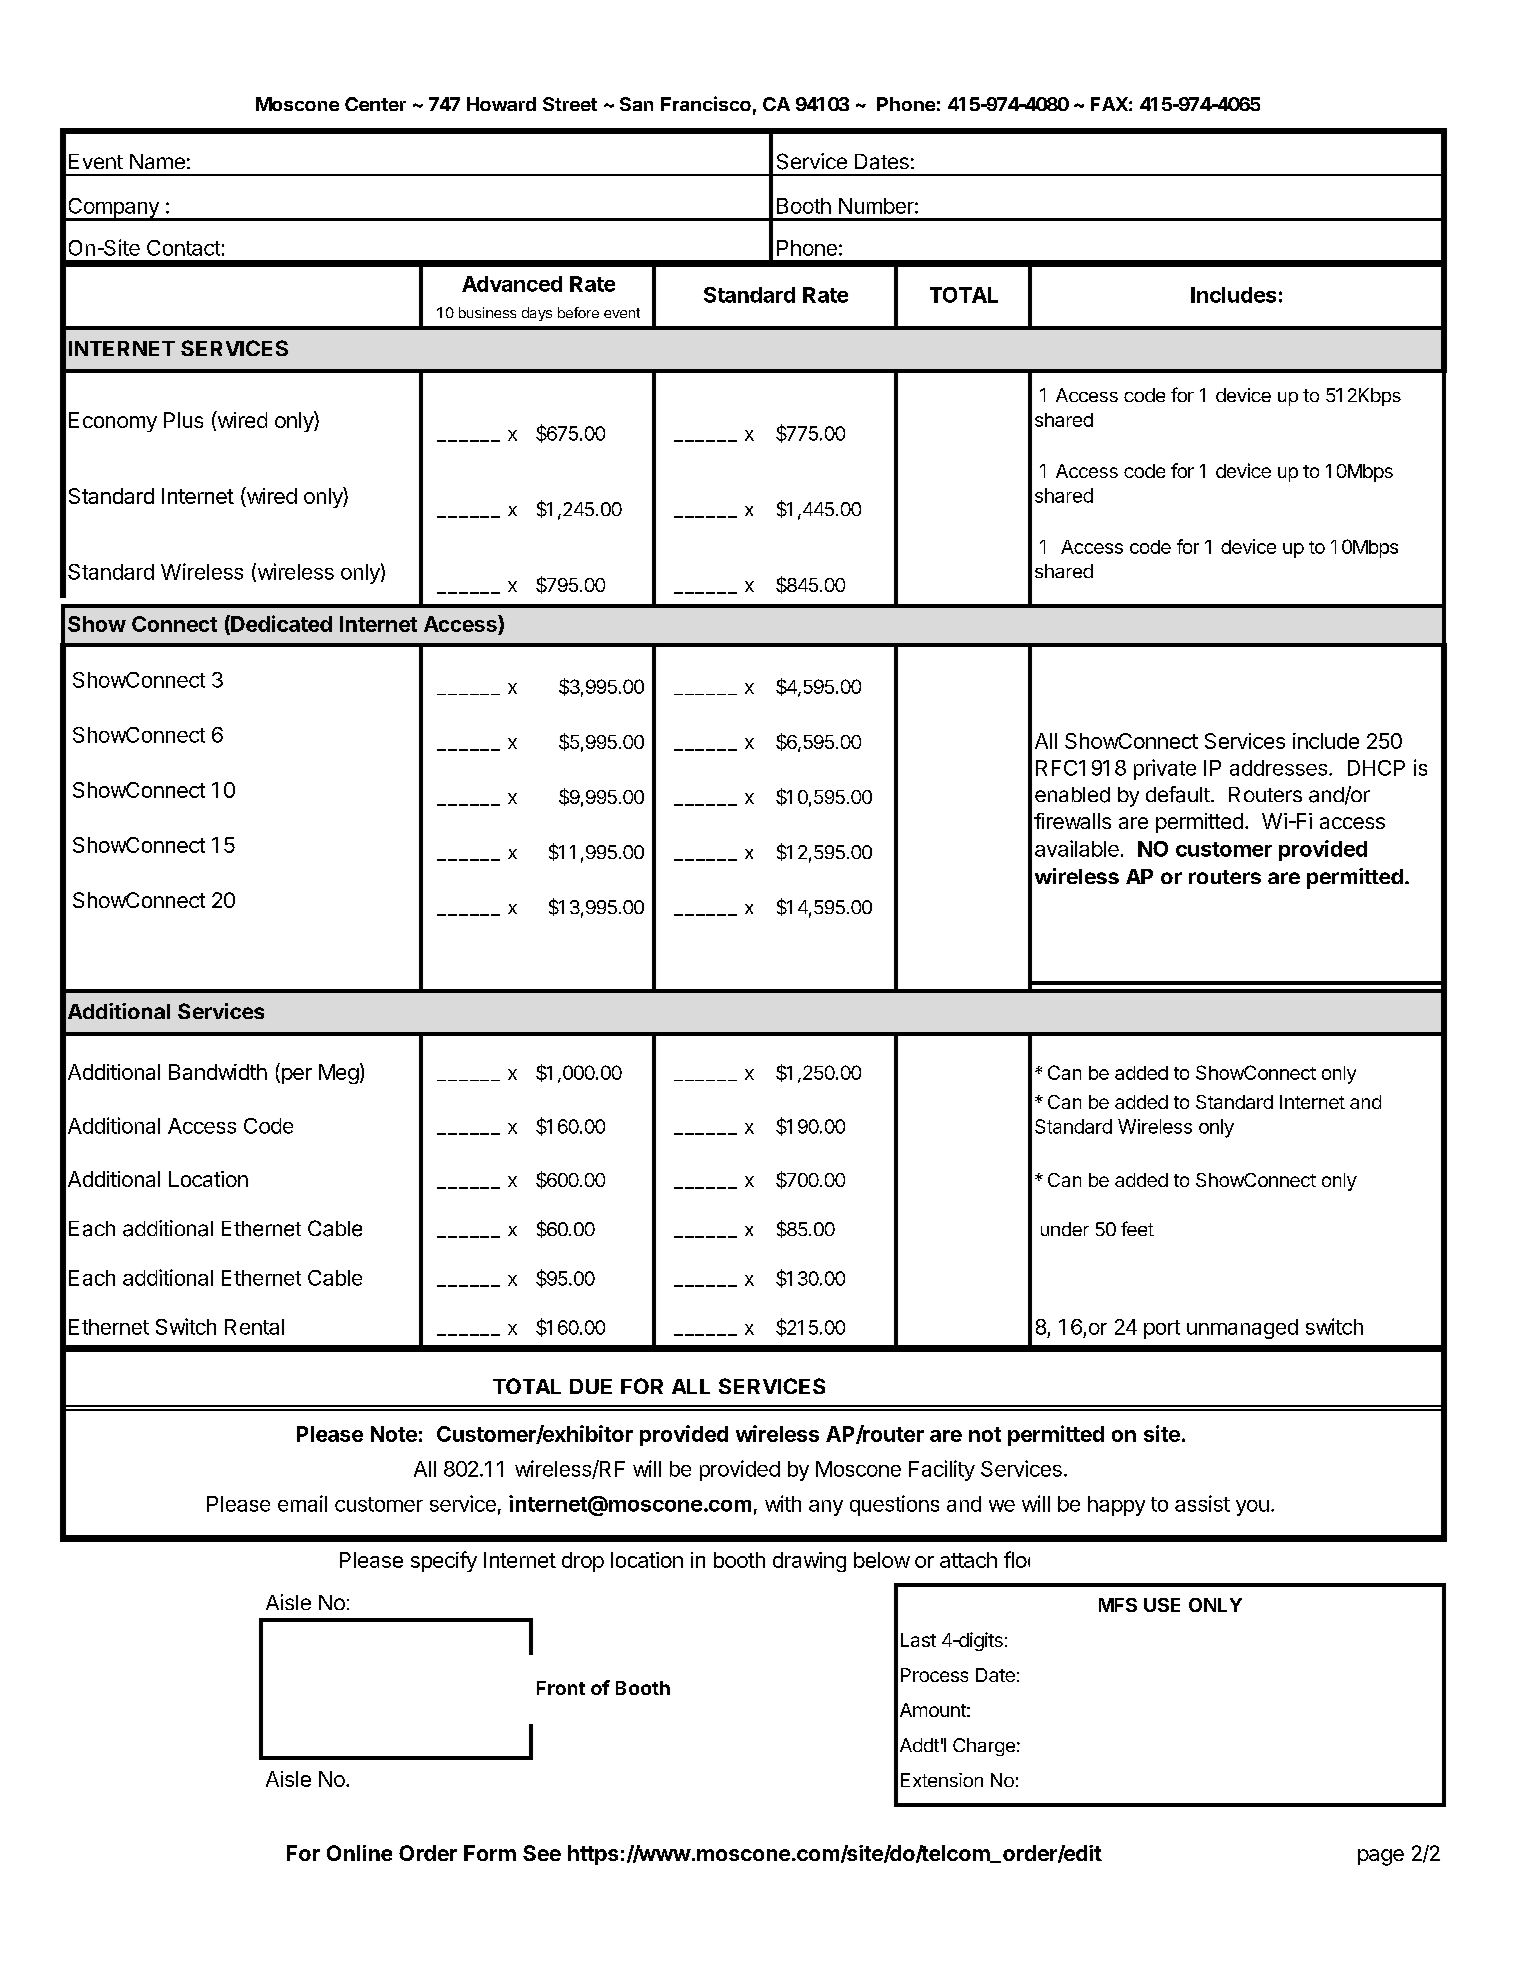 The image size is (1520, 1967). What do you see at coordinates (706, 103) in the screenshot?
I see `Francisco` at bounding box center [706, 103].
